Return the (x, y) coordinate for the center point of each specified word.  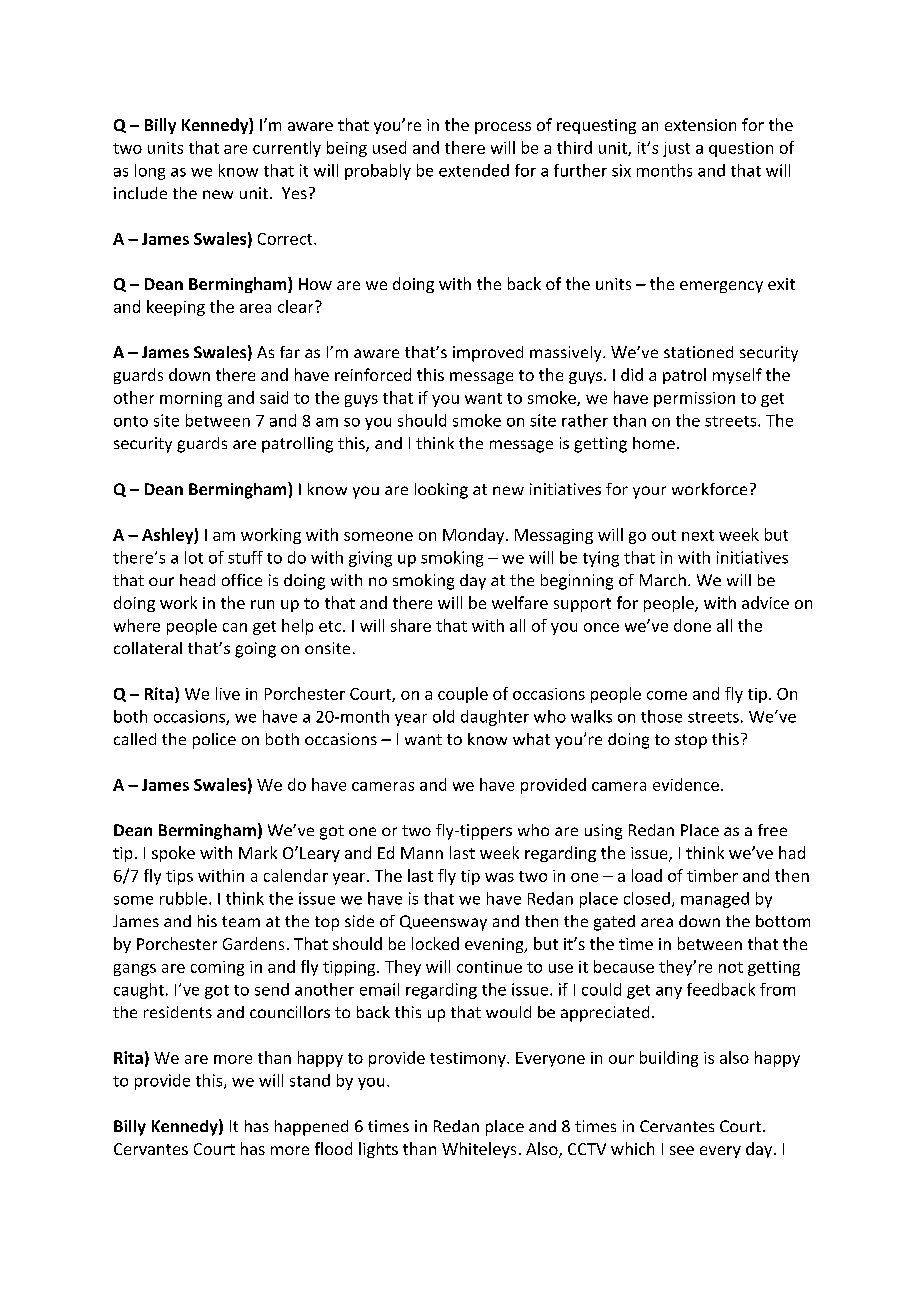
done (692, 625)
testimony (469, 1059)
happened (311, 1128)
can (235, 627)
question (741, 149)
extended (474, 170)
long (150, 172)
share (411, 625)
